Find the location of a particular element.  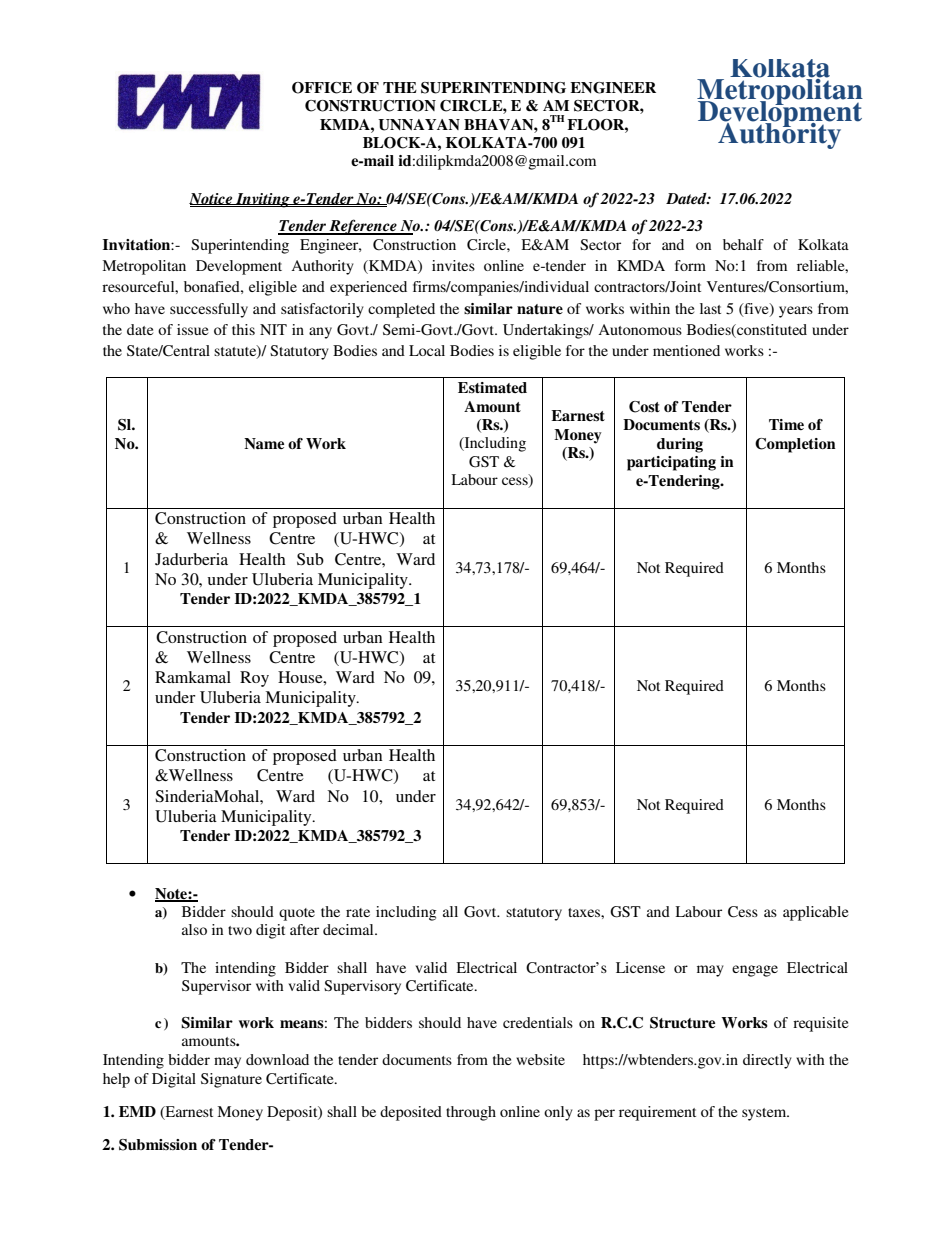

participating is located at coordinates (671, 463).
